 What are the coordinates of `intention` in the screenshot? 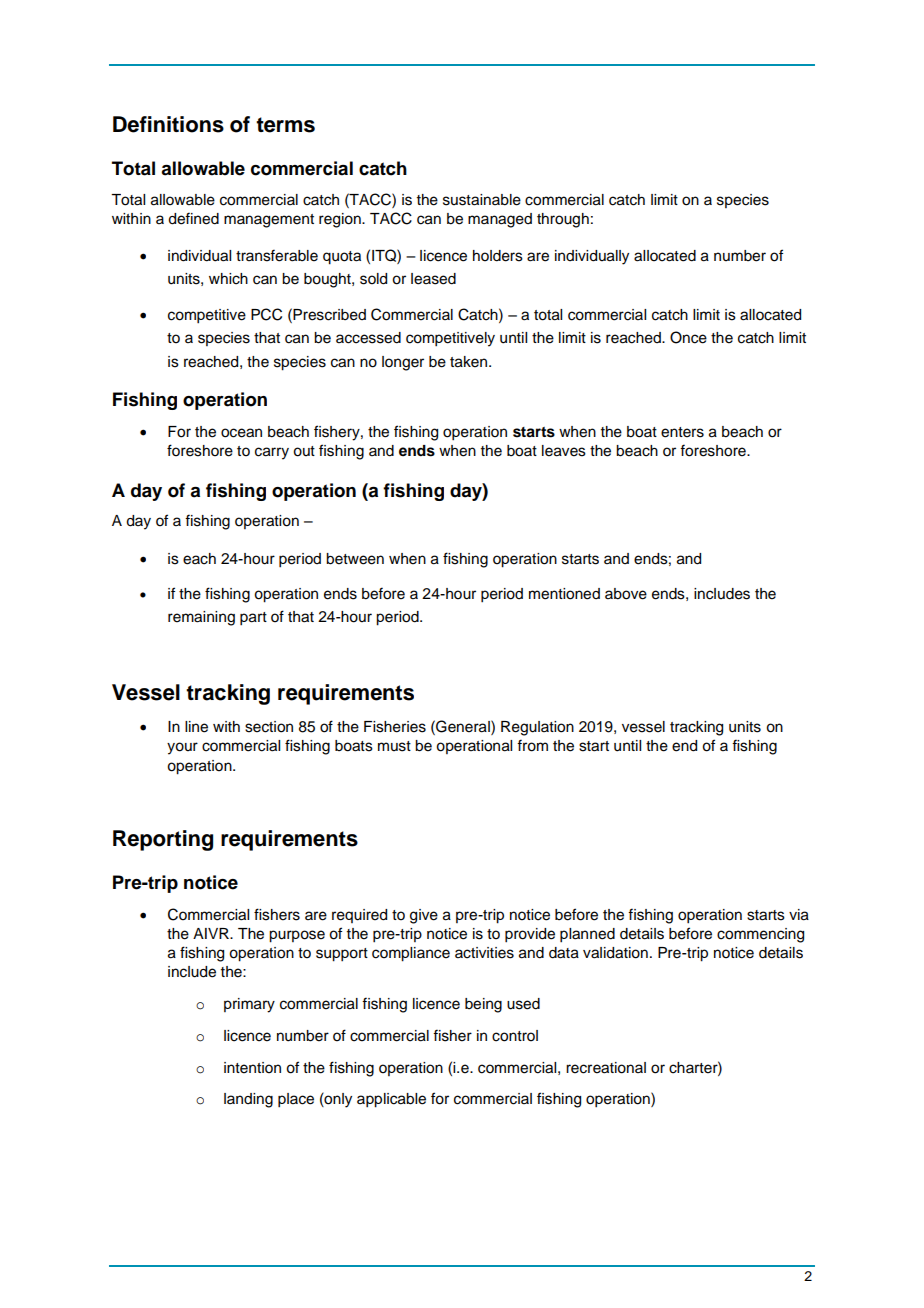 It's located at (252, 1068).
